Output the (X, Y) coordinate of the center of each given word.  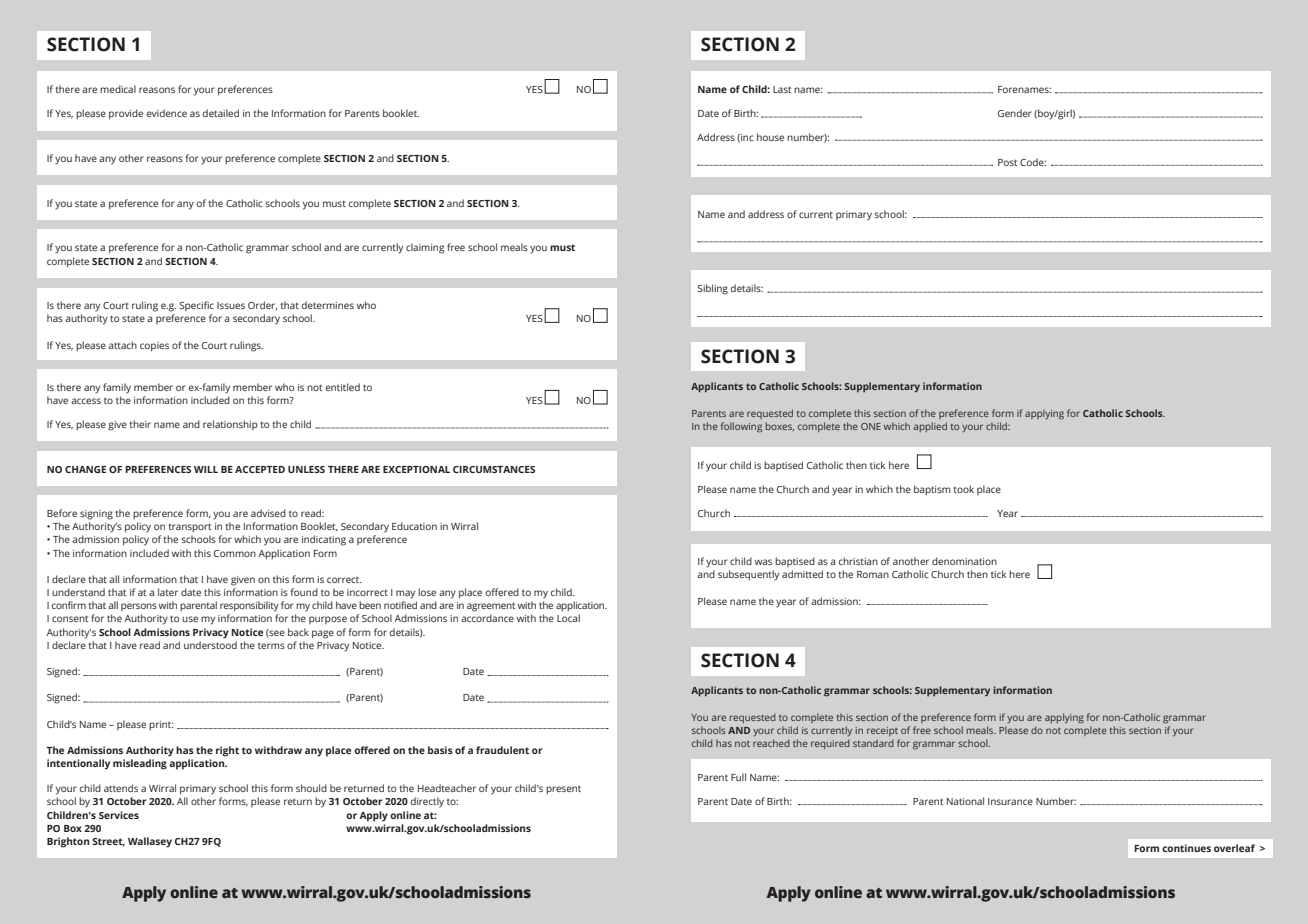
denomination (964, 561)
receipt (882, 731)
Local (568, 618)
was (763, 562)
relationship (230, 425)
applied (930, 427)
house (770, 137)
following (741, 427)
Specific (197, 306)
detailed (221, 113)
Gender (1015, 113)
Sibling (713, 289)
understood (210, 645)
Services (119, 815)
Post (1007, 162)
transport (189, 527)
